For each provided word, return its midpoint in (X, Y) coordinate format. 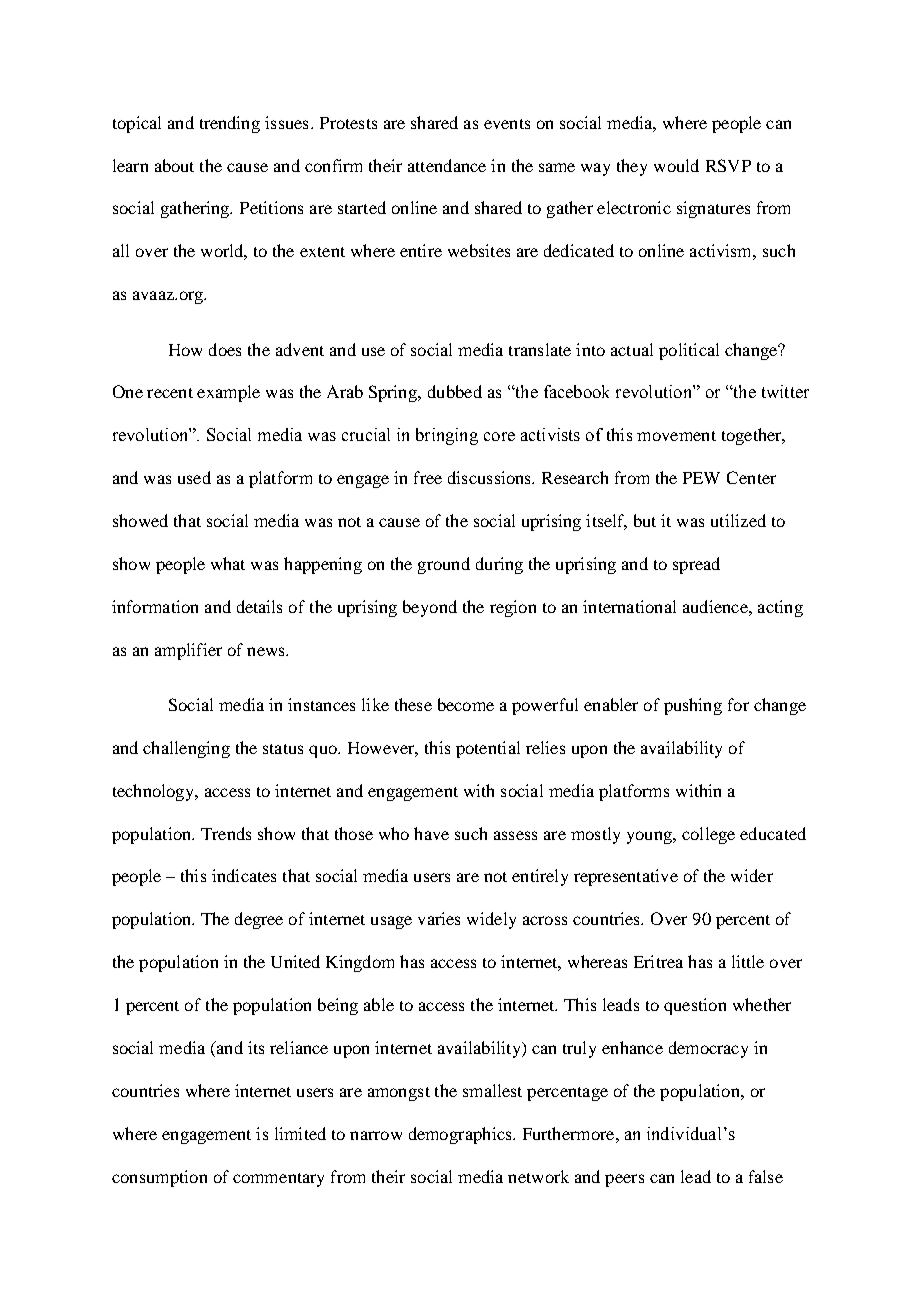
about (174, 165)
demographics (461, 1135)
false (766, 1176)
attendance (447, 165)
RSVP (728, 165)
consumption (159, 1178)
